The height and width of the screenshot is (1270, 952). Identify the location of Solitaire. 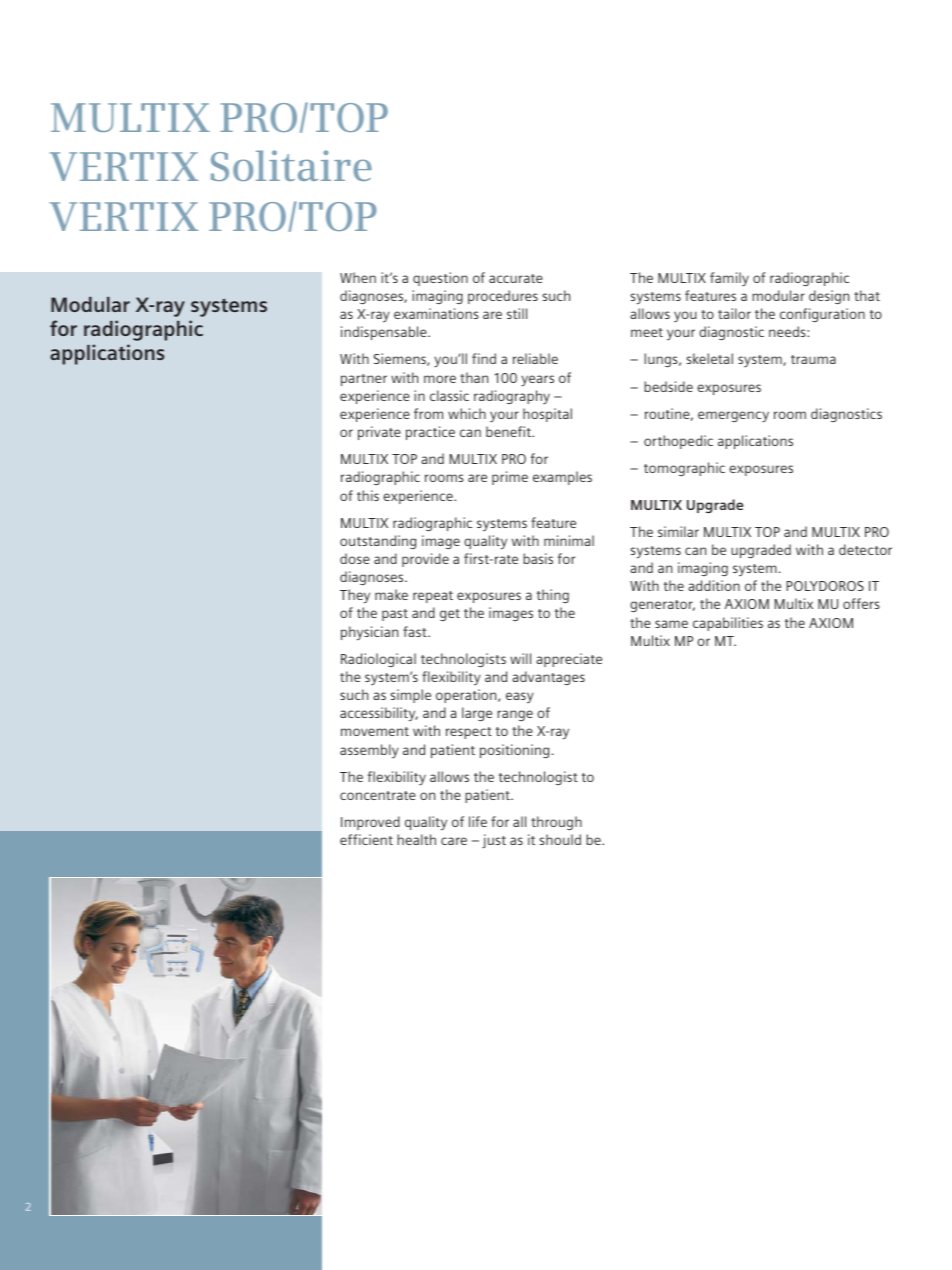
(291, 165).
